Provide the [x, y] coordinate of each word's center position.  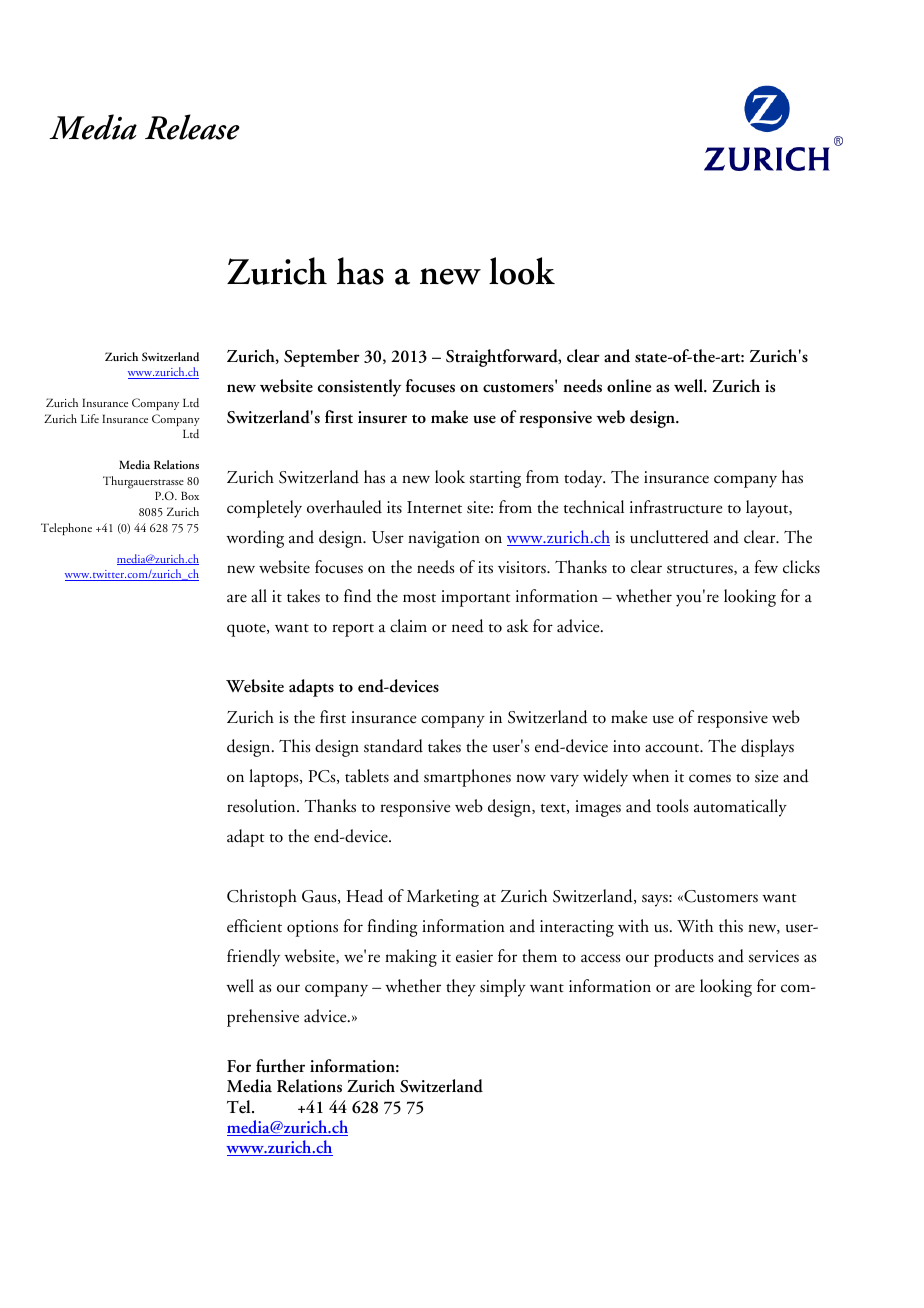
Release [192, 127]
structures [701, 570]
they [461, 988]
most [419, 598]
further [280, 1066]
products [683, 958]
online [629, 386]
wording [255, 539]
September [322, 358]
